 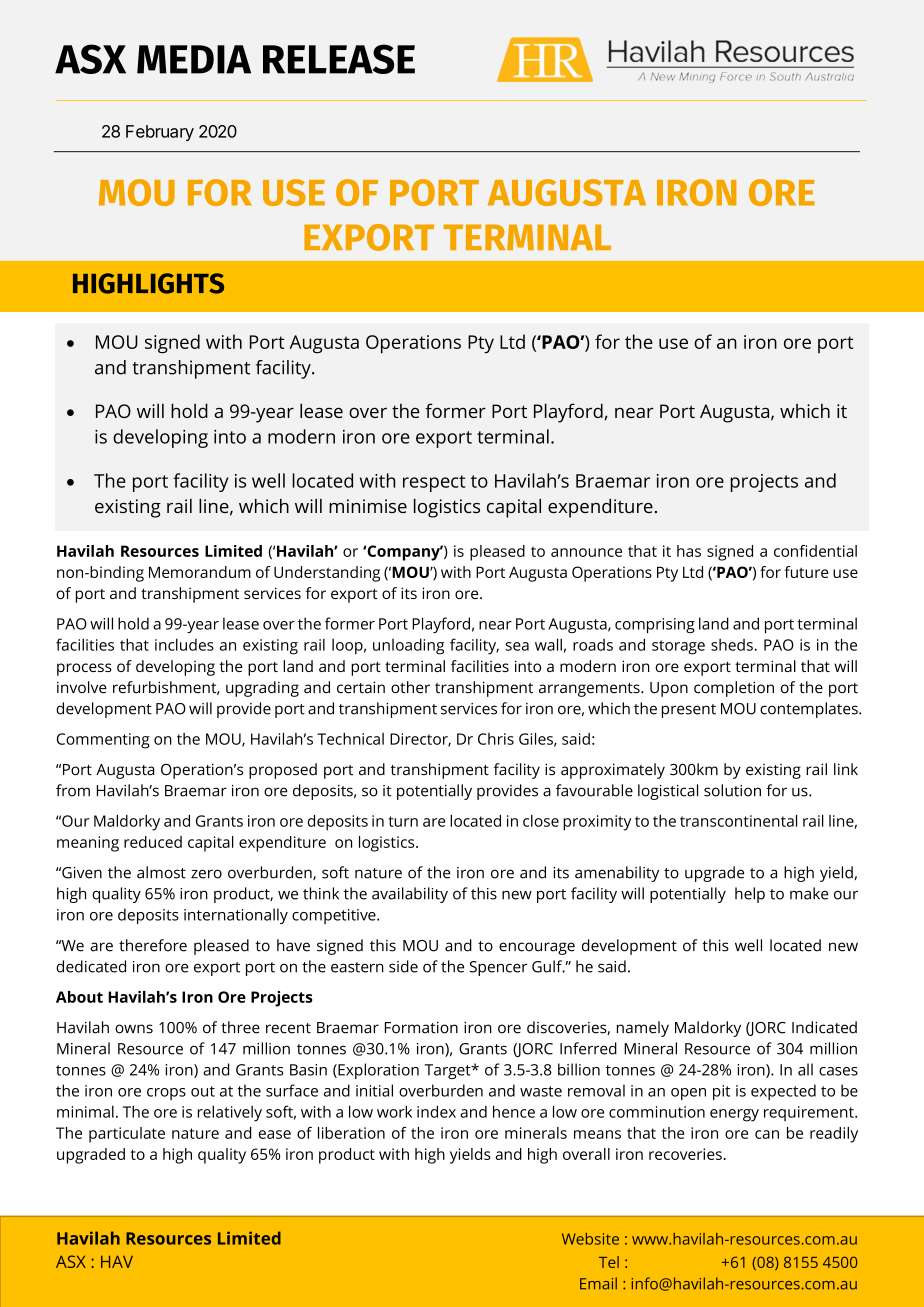 What do you see at coordinates (153, 945) in the screenshot?
I see `therefore` at bounding box center [153, 945].
